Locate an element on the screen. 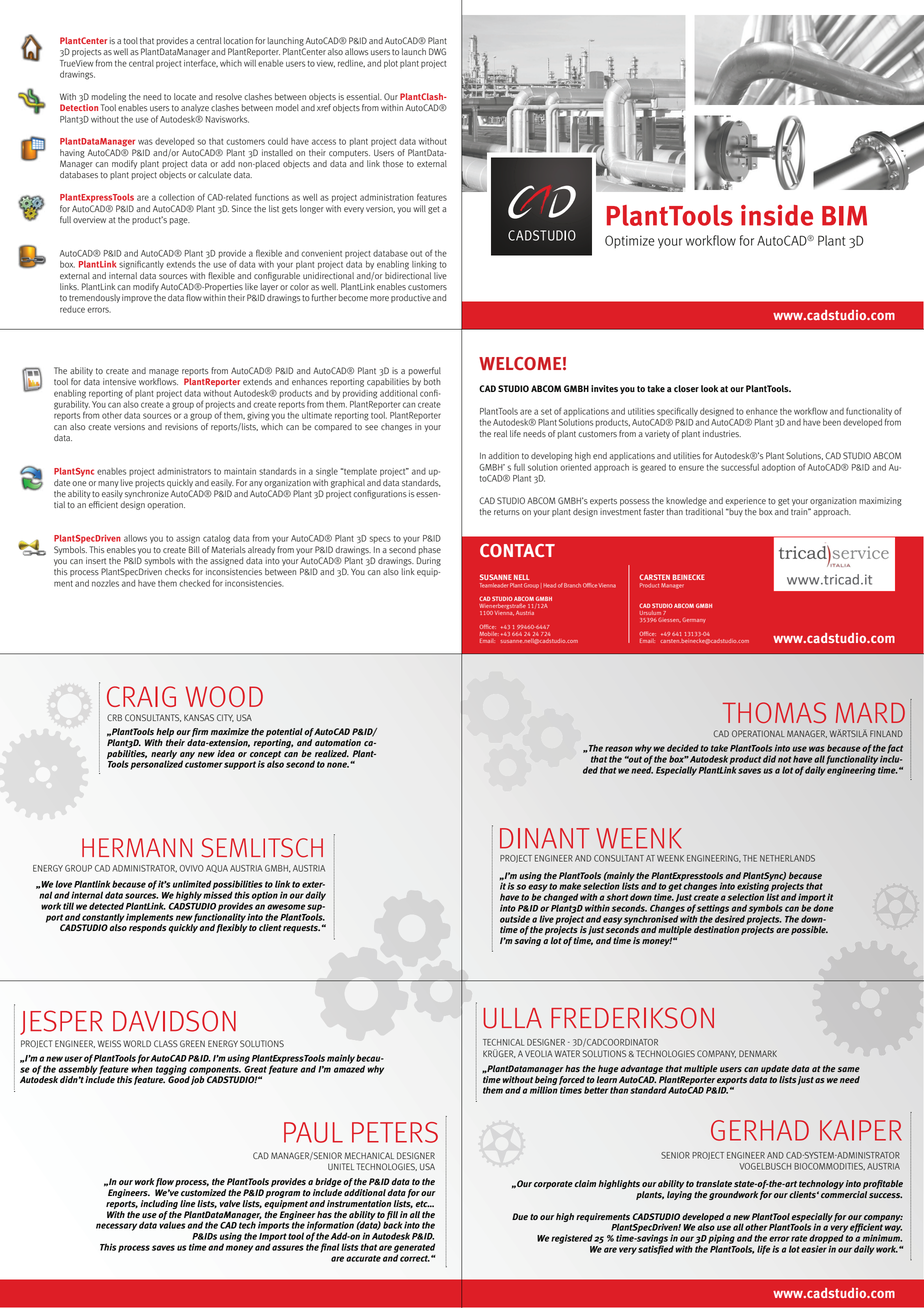 The height and width of the screenshot is (1308, 924). Due is located at coordinates (520, 1216).
